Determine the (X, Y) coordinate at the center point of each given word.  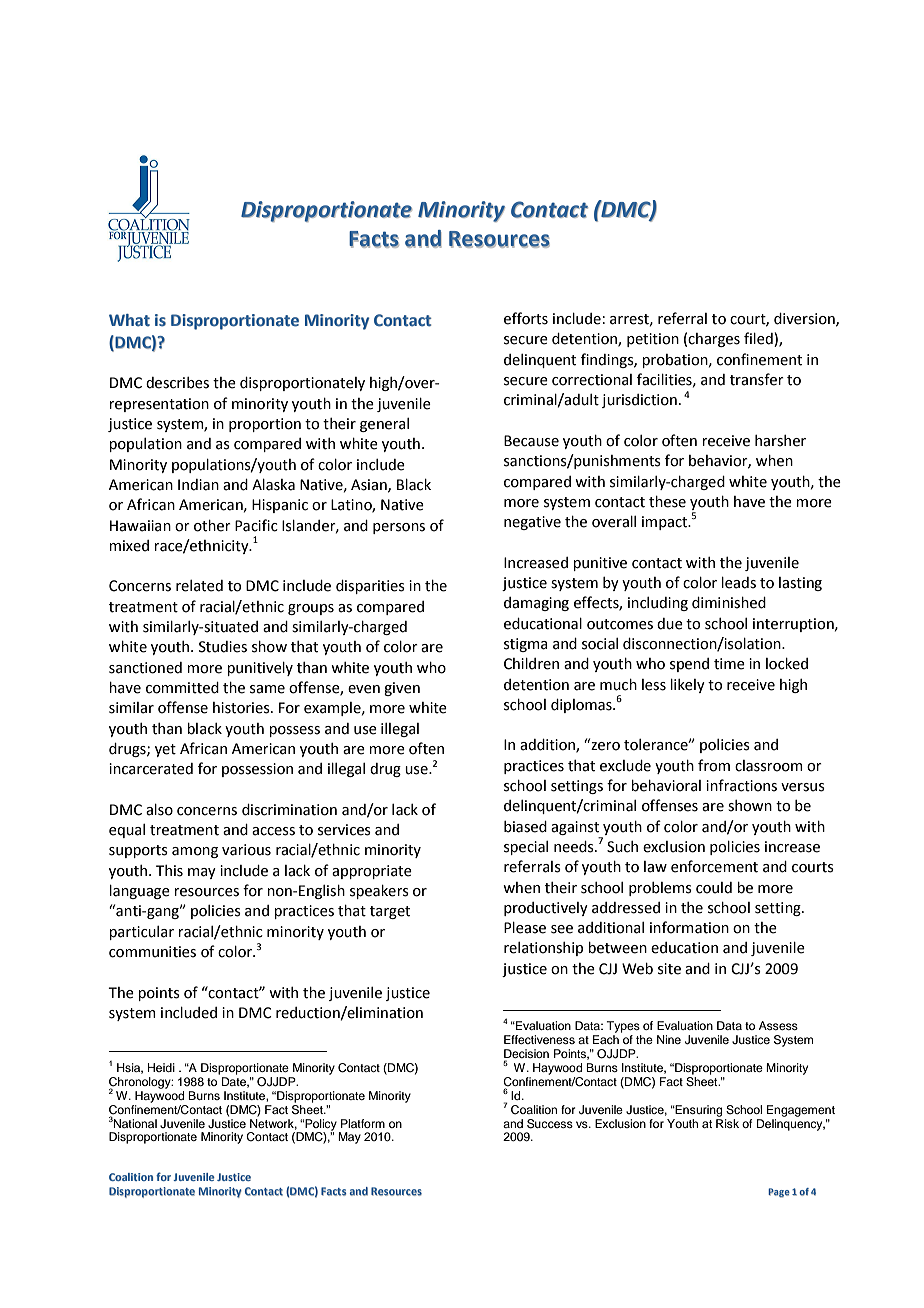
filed (759, 339)
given (402, 689)
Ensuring (698, 1111)
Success (550, 1124)
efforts (526, 318)
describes (177, 383)
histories (242, 708)
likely (687, 686)
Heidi (161, 1067)
